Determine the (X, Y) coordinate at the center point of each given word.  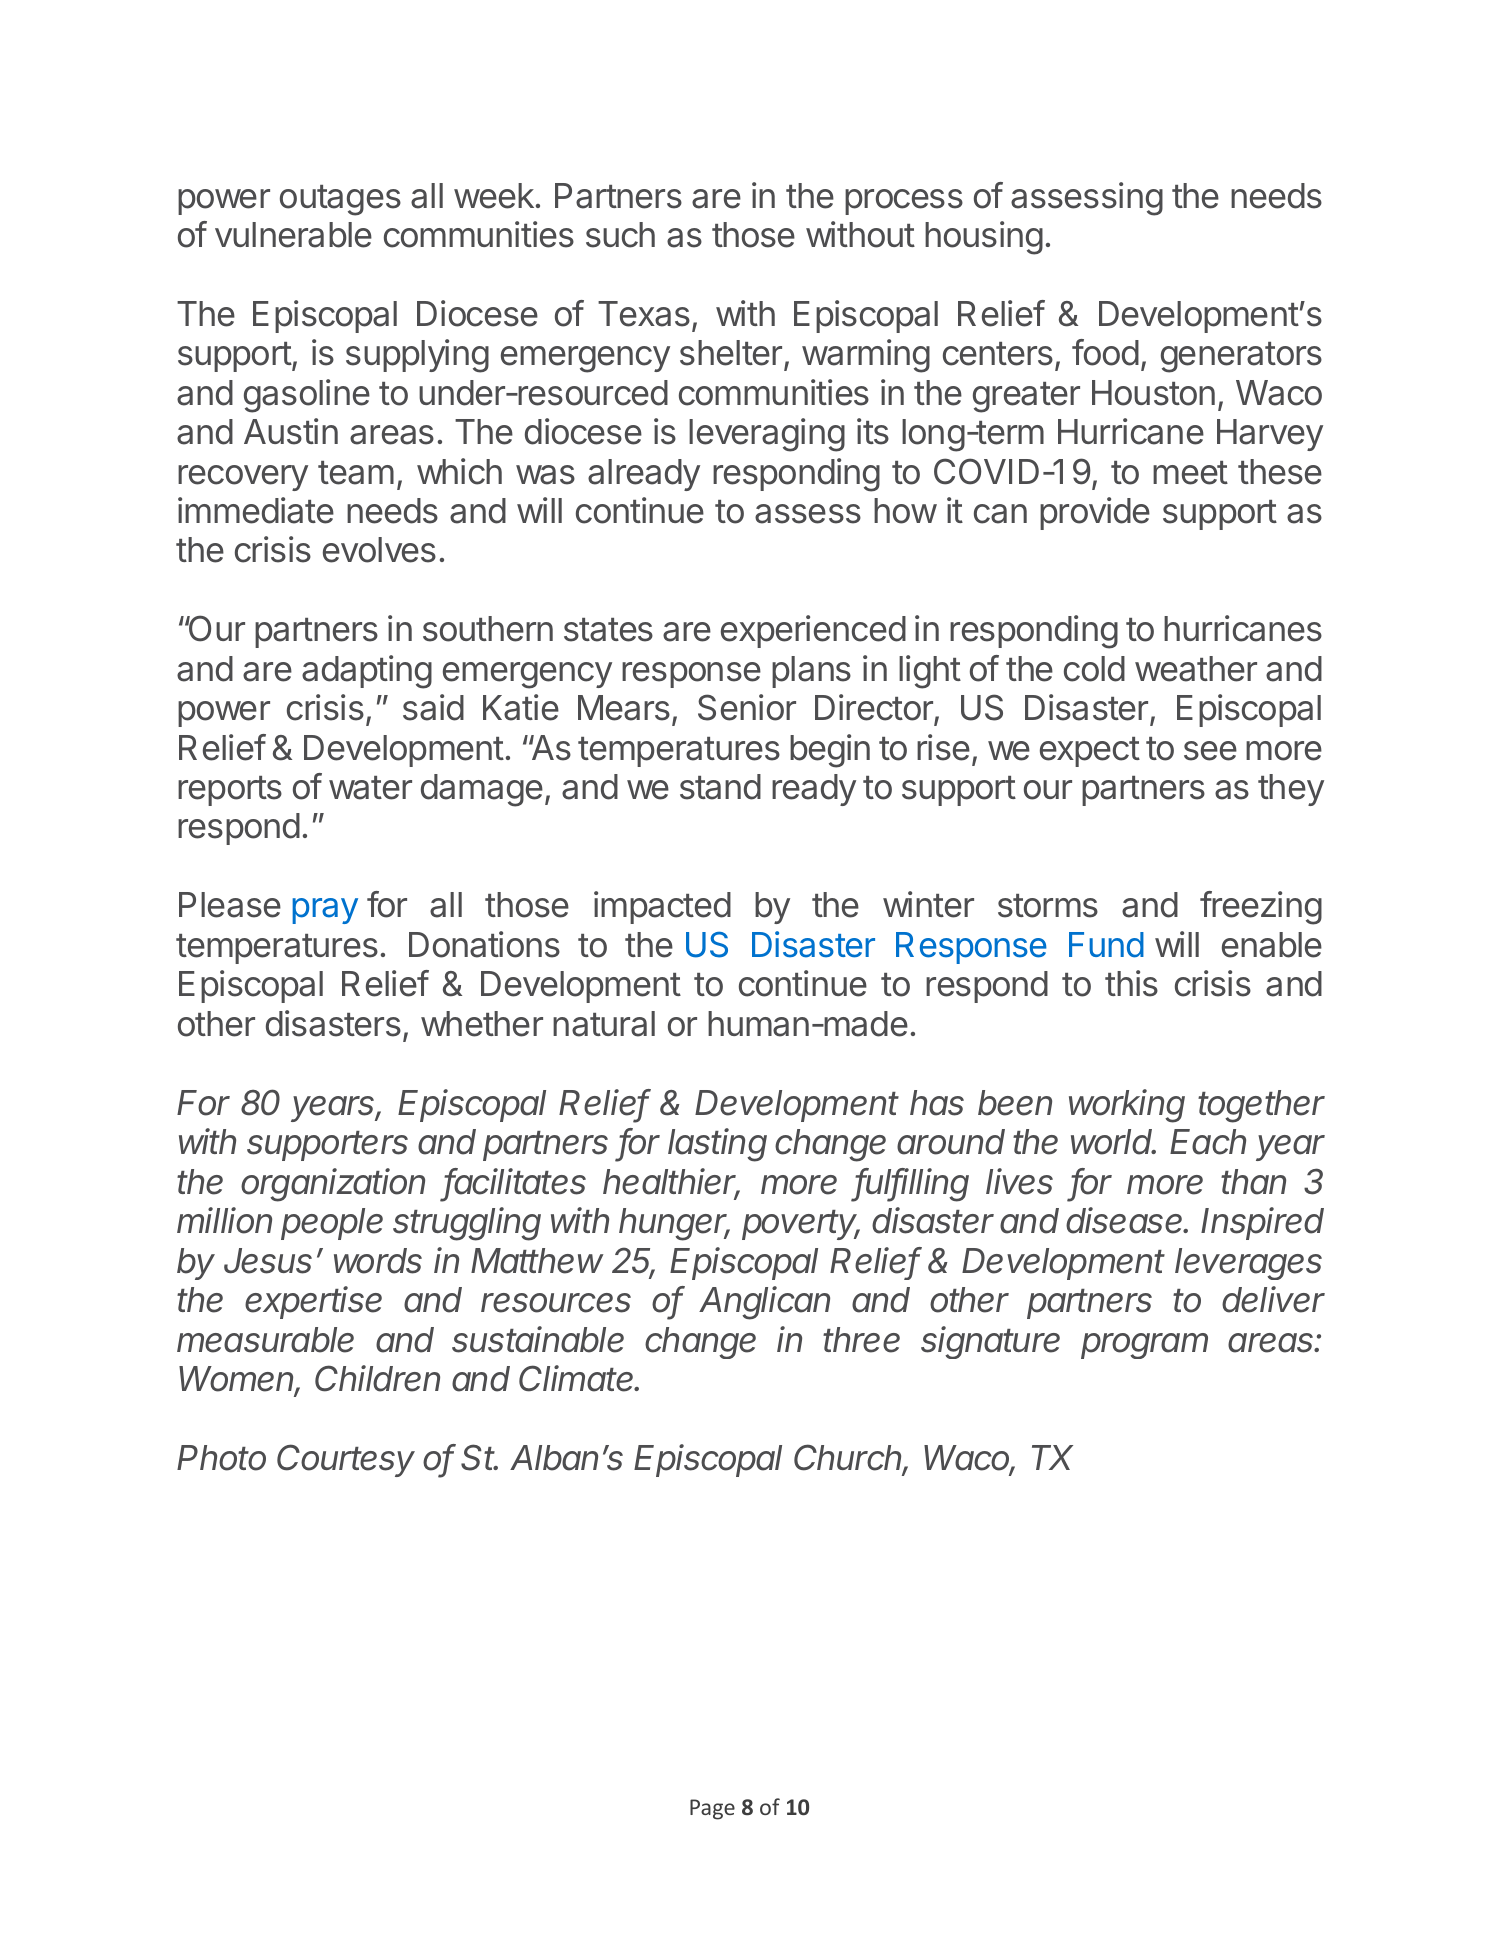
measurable (265, 1340)
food (1105, 352)
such (620, 235)
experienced (813, 631)
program (1144, 1346)
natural (604, 1024)
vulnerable (293, 235)
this (1131, 983)
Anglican (764, 1303)
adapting (367, 672)
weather (1196, 669)
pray (325, 911)
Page (712, 1809)
